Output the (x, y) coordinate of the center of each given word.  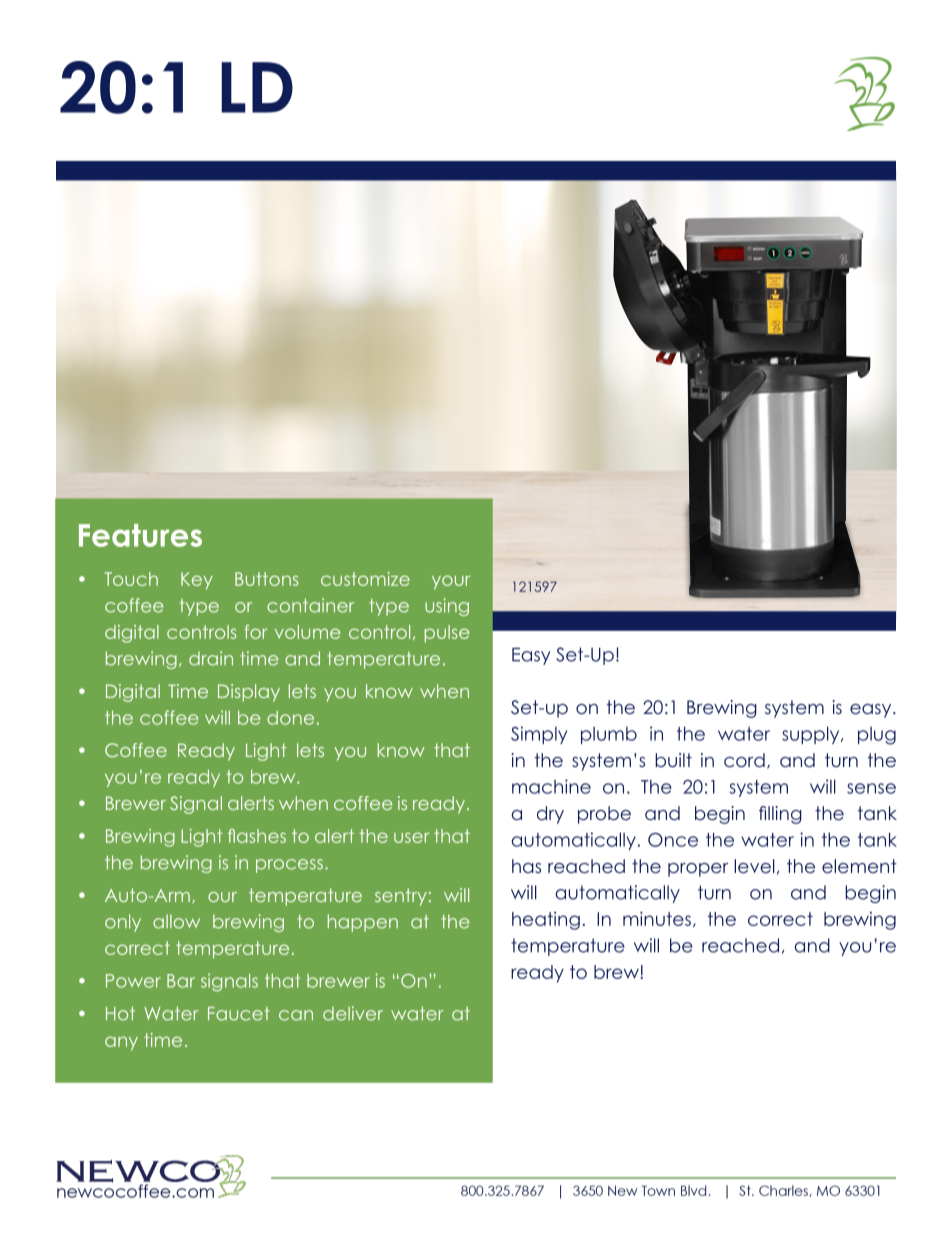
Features (140, 535)
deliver (353, 1013)
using (447, 607)
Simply (539, 735)
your (451, 582)
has (526, 866)
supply (812, 735)
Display (249, 693)
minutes (657, 919)
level (754, 866)
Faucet (239, 1014)
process (289, 866)
